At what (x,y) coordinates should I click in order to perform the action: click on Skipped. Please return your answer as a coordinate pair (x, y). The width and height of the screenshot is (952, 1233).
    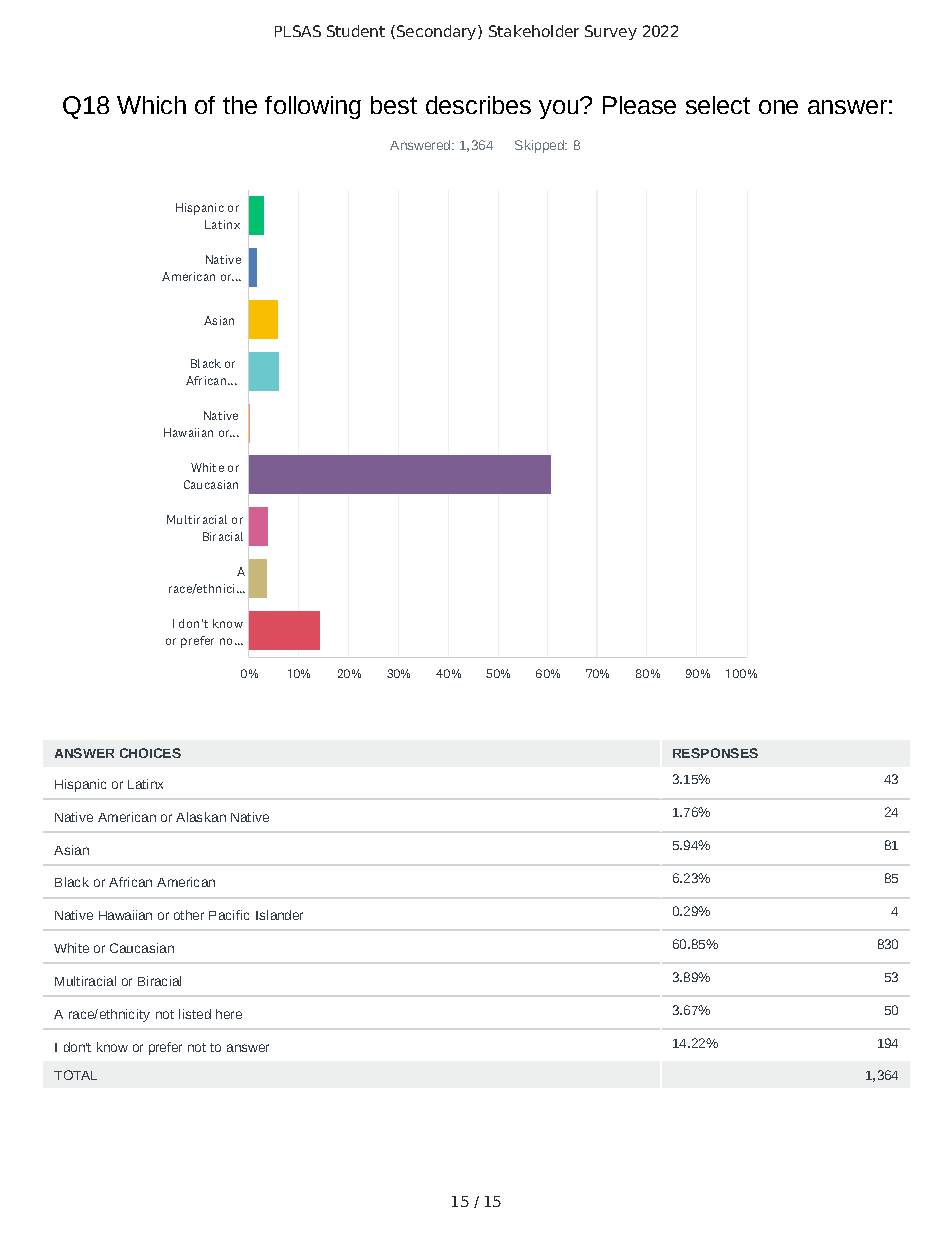
    Looking at the image, I should click on (540, 146).
